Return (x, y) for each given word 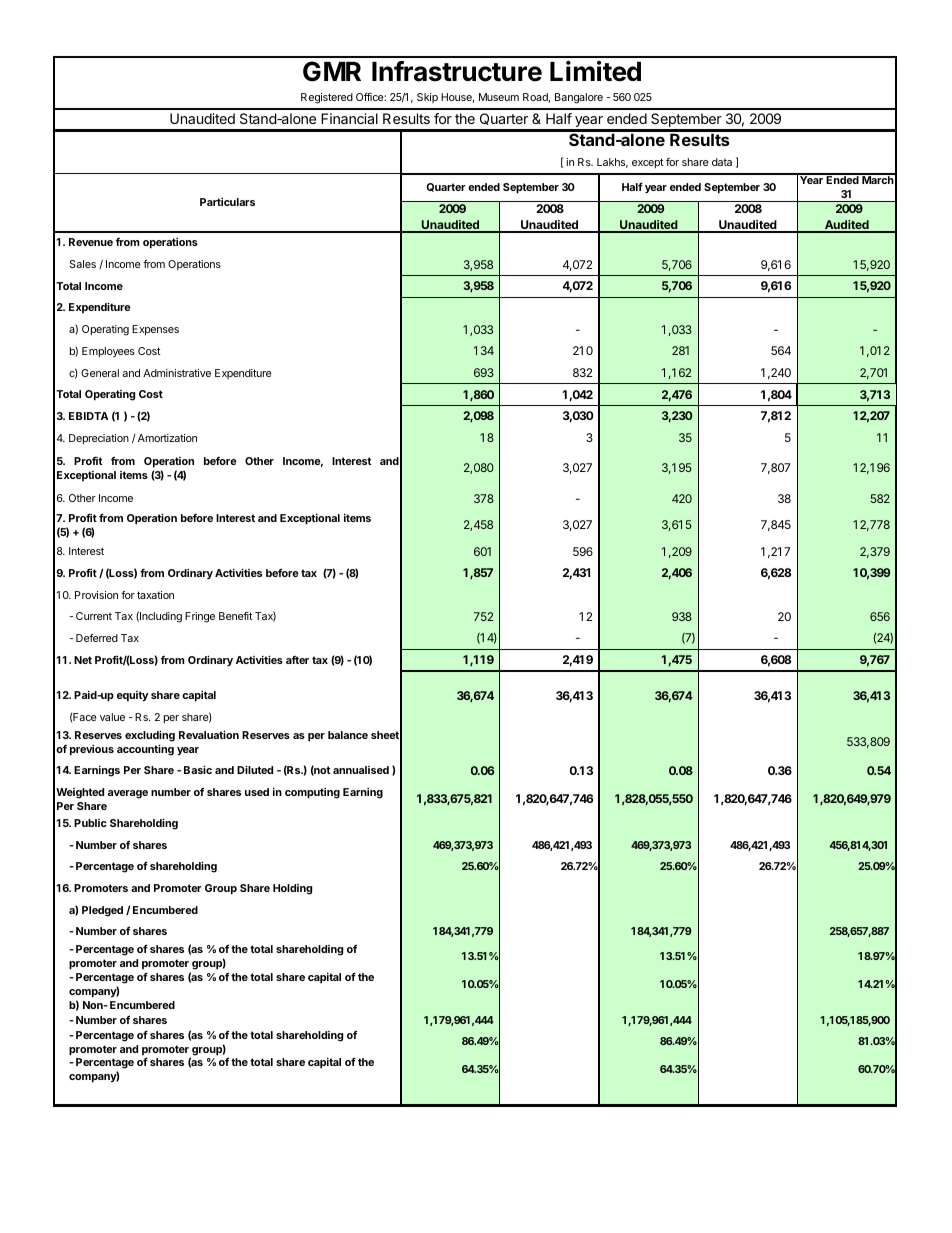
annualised (361, 770)
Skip (427, 98)
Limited (595, 71)
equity (132, 696)
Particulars (227, 202)
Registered (327, 98)
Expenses (155, 330)
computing (312, 793)
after (297, 660)
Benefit (236, 616)
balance (348, 735)
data (722, 162)
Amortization (166, 438)
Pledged (102, 911)
